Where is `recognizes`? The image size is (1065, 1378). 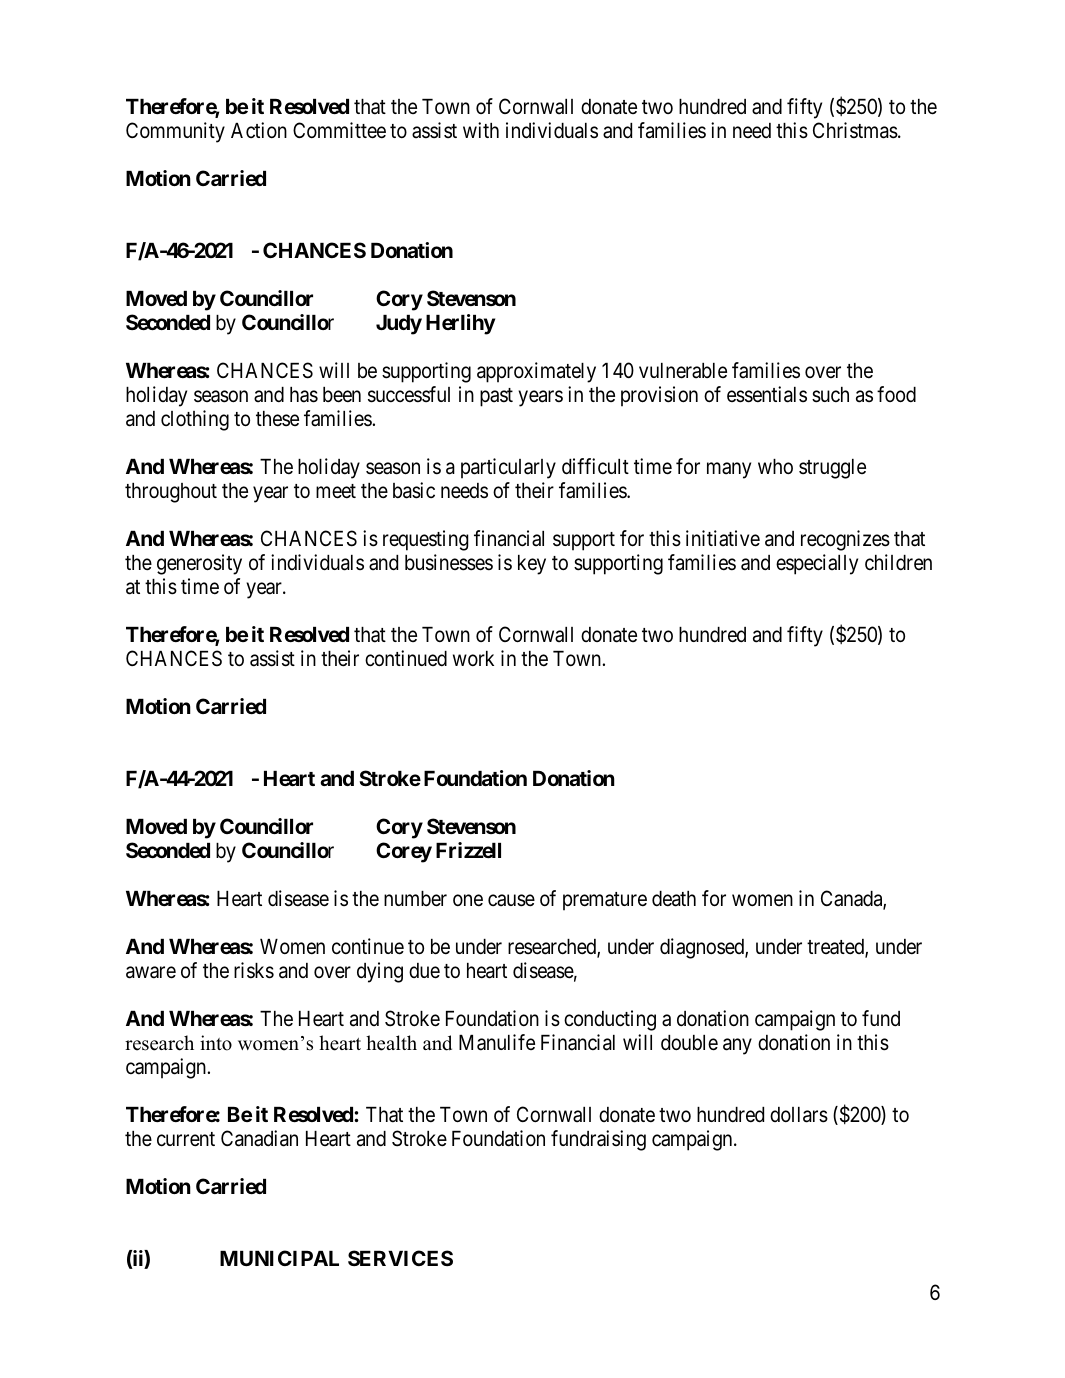 recognizes is located at coordinates (845, 540).
